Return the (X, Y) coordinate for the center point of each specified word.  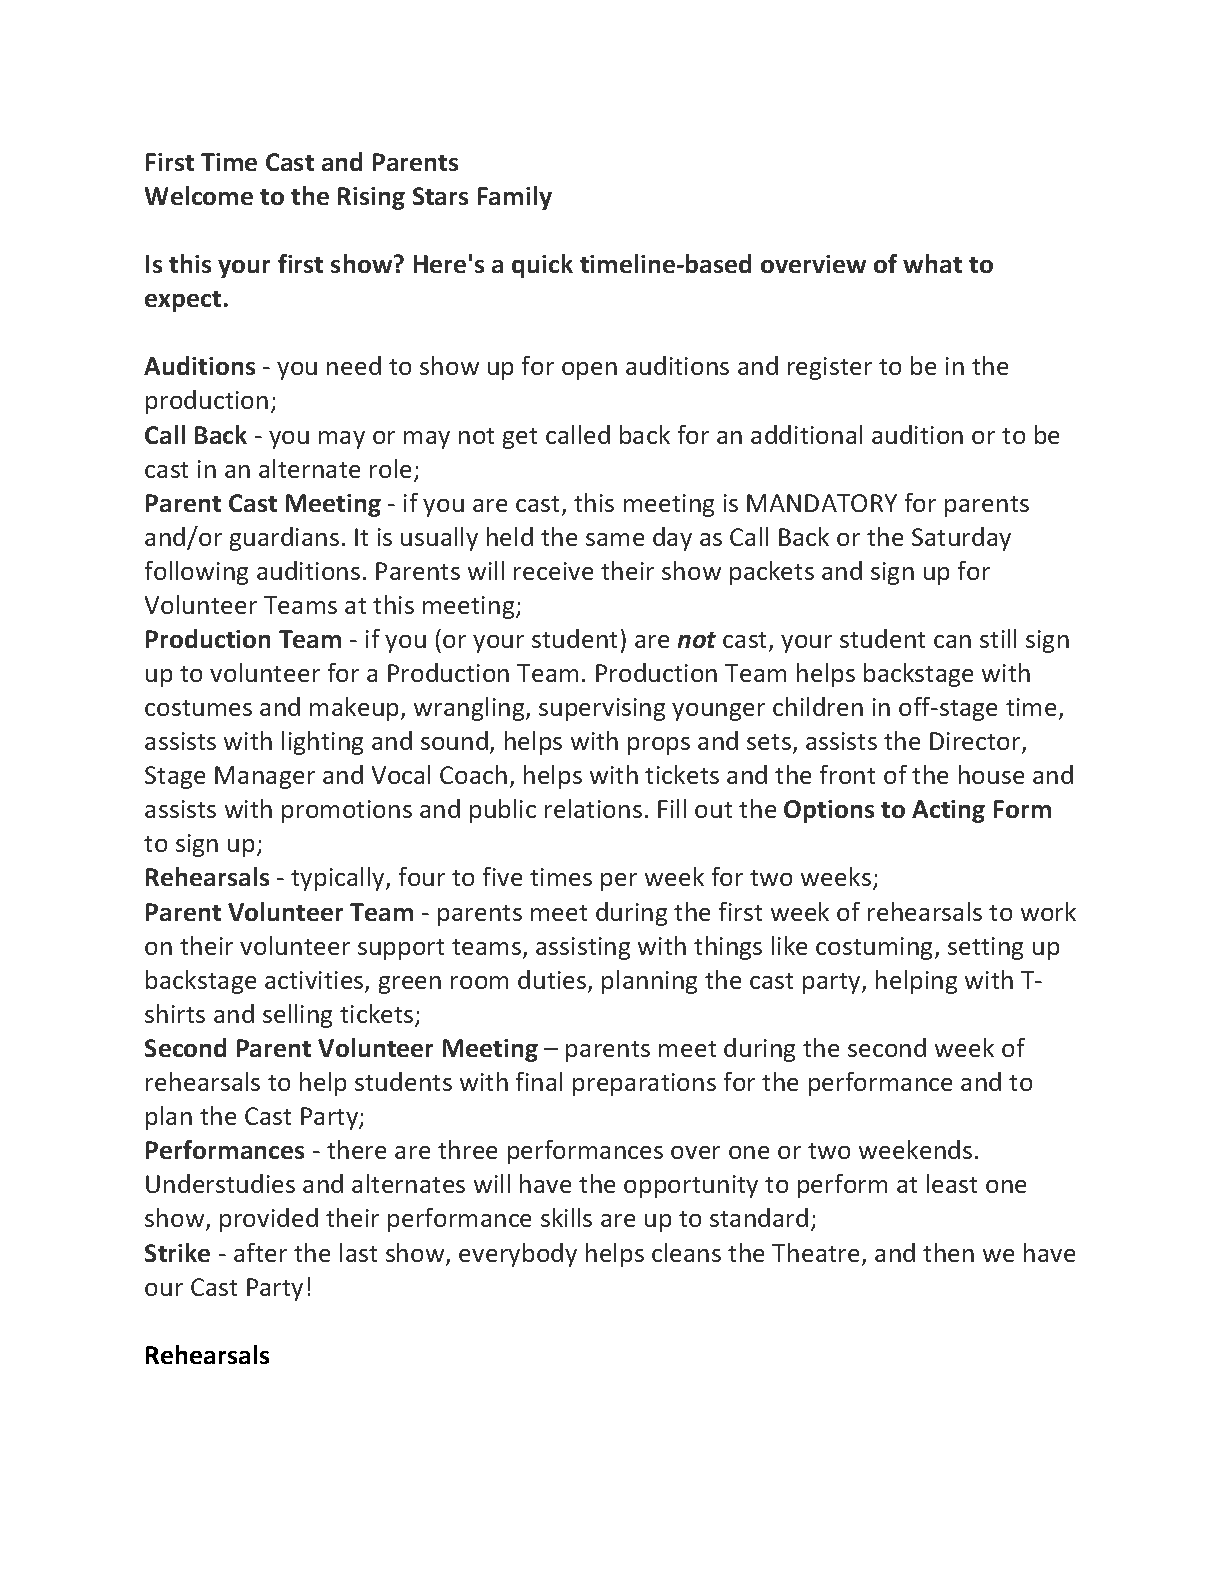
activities (315, 981)
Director (976, 743)
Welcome (199, 195)
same (615, 539)
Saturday (961, 539)
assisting (583, 948)
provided (269, 1220)
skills (566, 1217)
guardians (284, 539)
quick (542, 266)
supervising (602, 709)
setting (985, 948)
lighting (322, 743)
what (932, 263)
